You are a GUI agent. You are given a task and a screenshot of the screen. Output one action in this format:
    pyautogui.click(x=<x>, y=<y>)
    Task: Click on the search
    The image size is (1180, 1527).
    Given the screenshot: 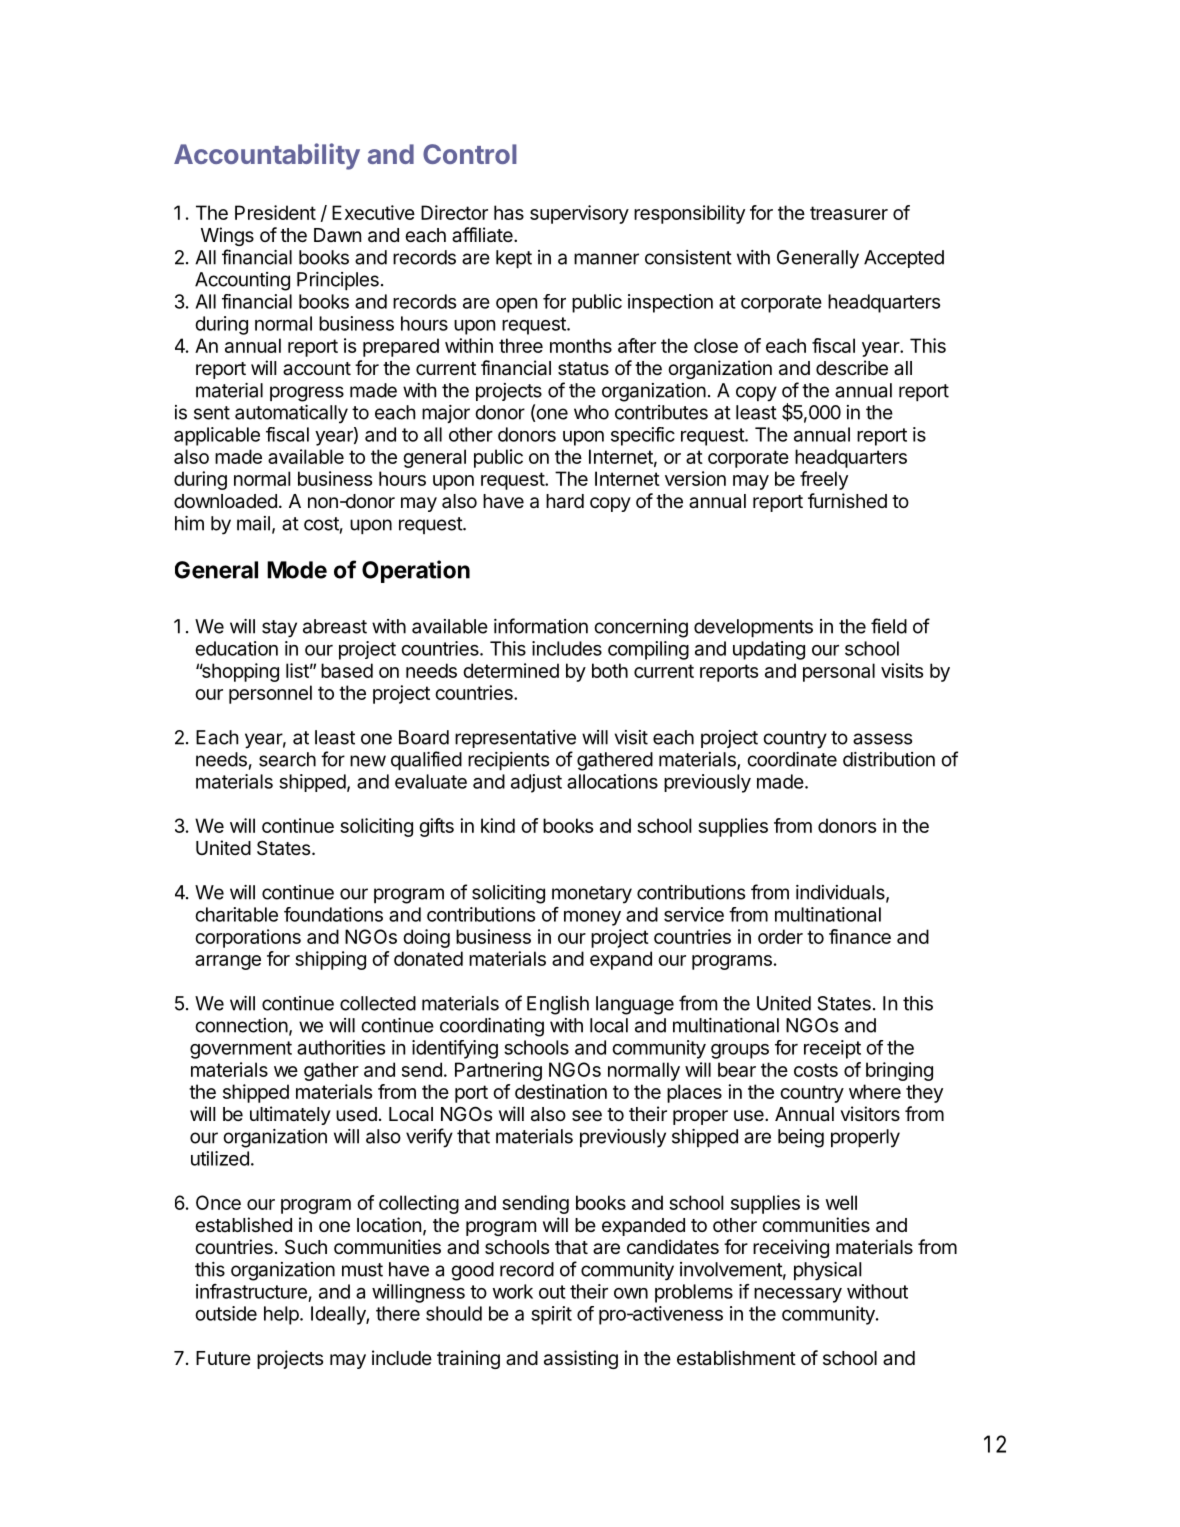 What is the action you would take?
    pyautogui.click(x=287, y=759)
